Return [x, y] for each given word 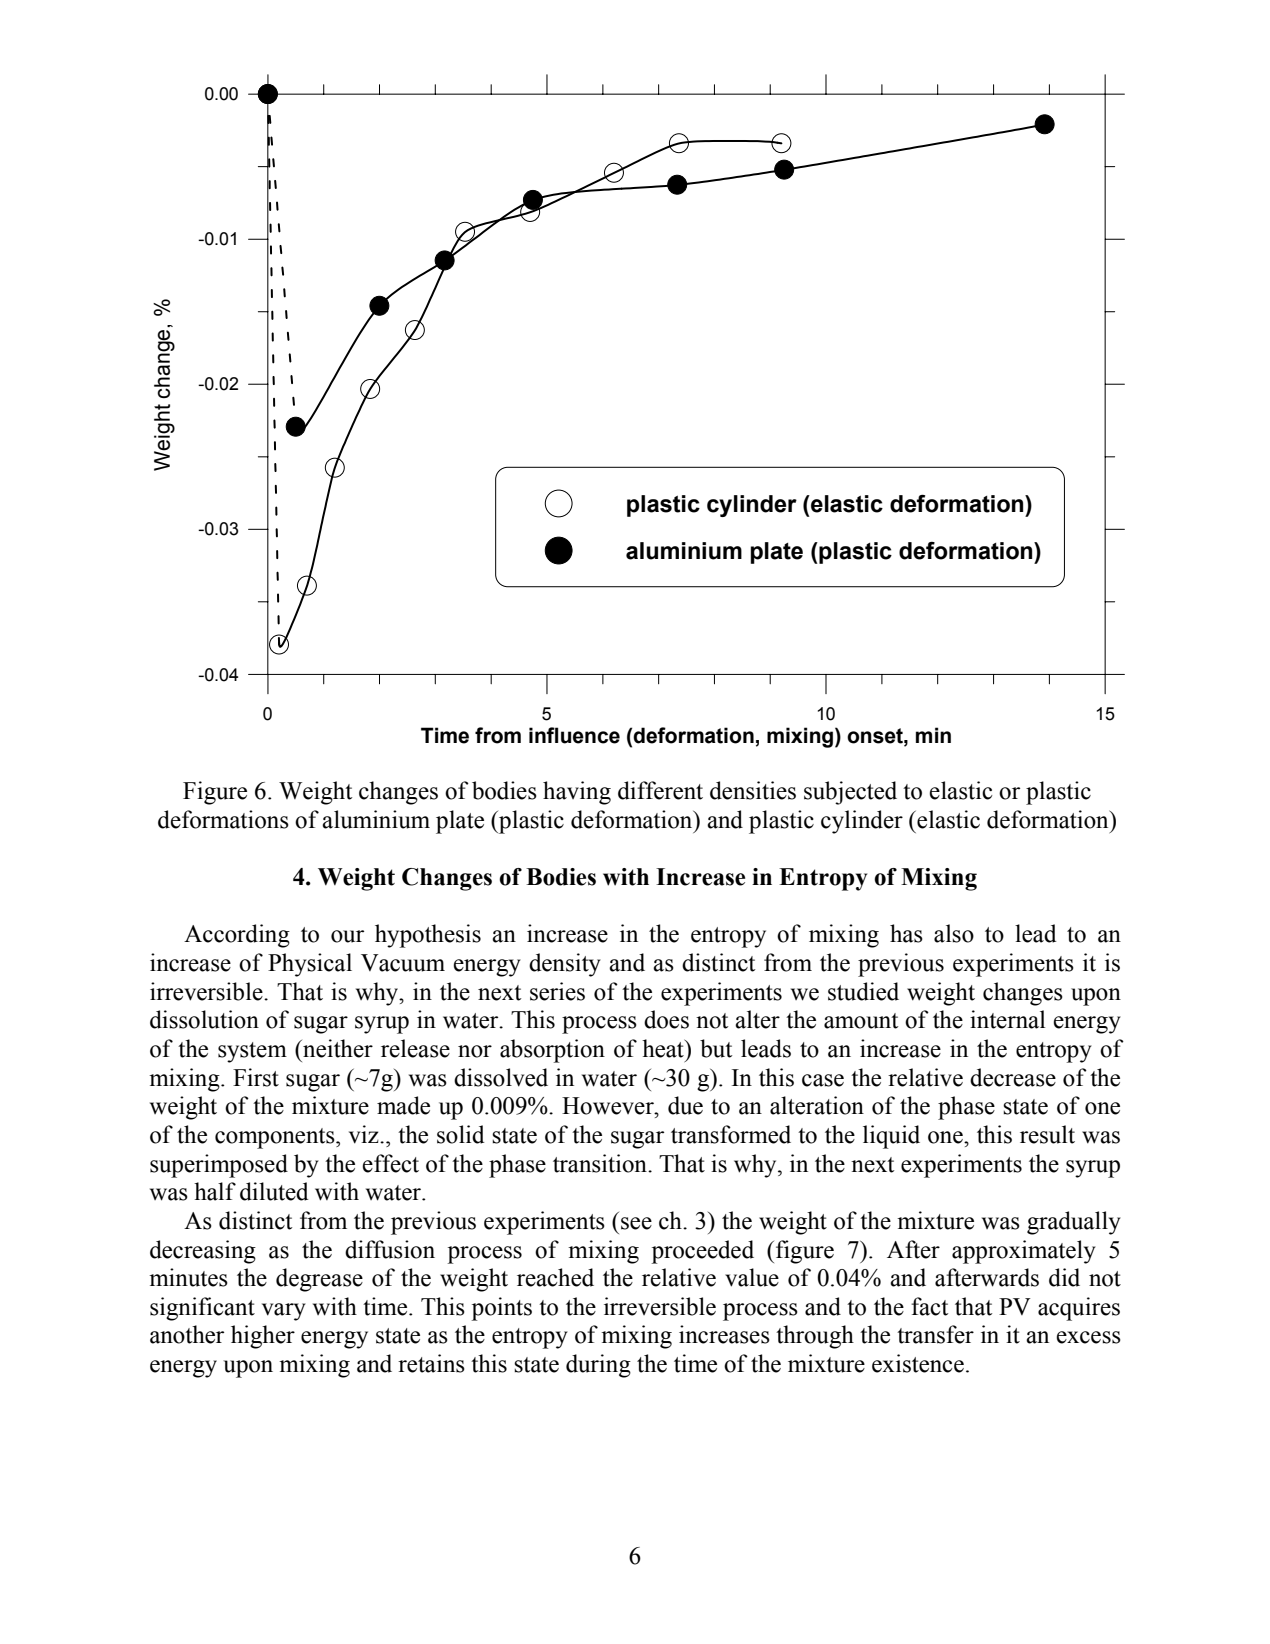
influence [574, 735]
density [565, 965]
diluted [274, 1191]
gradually [1074, 1223]
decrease [1013, 1077]
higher [263, 1337]
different [660, 790]
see [636, 1223]
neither [337, 1048]
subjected [850, 793]
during [598, 1366]
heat [664, 1048]
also [954, 933]
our [347, 936]
